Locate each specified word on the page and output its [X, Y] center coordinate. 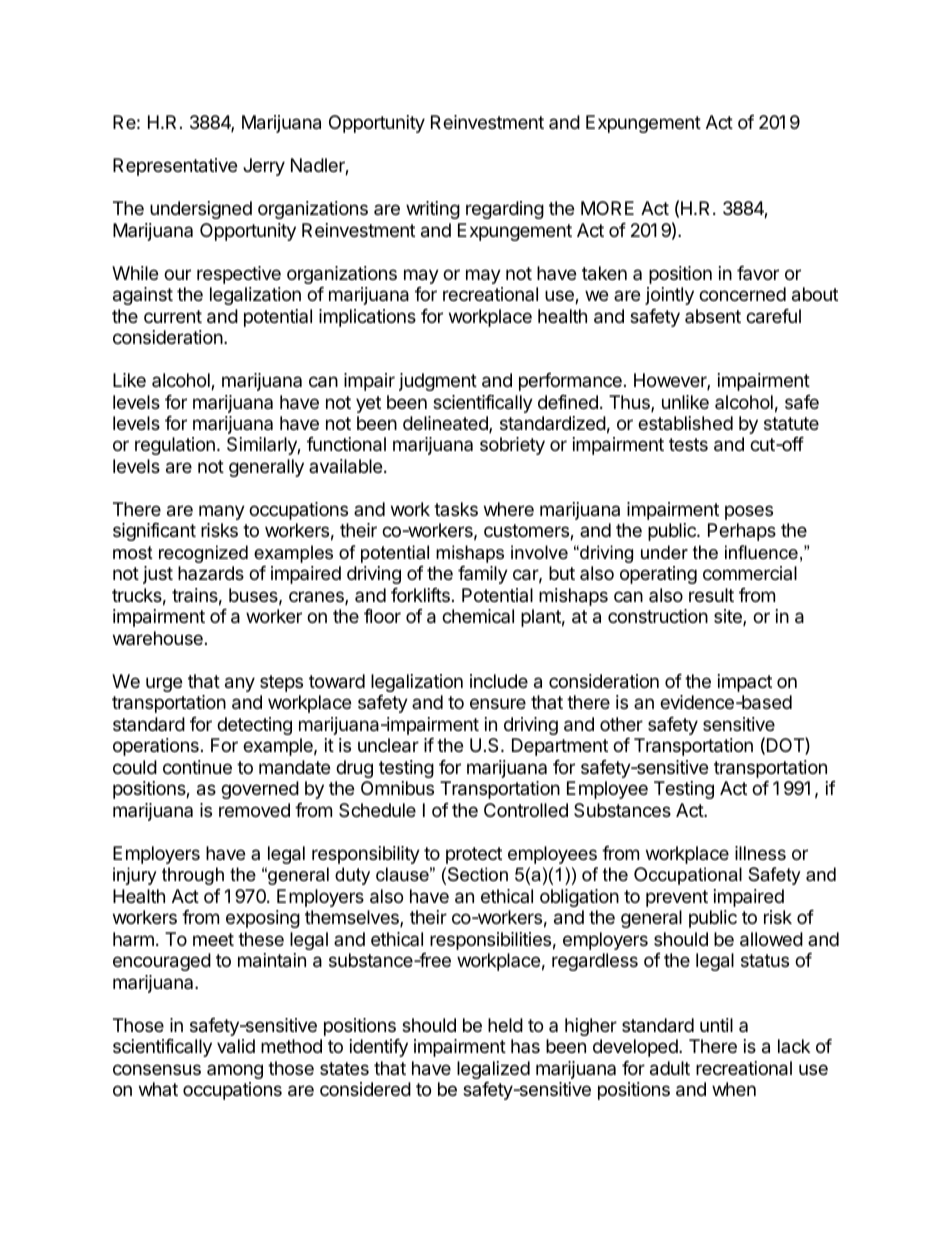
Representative [175, 167]
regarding [505, 210]
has [525, 1046]
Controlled [526, 810]
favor [758, 273]
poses [749, 512]
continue [197, 767]
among [235, 1071]
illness [760, 853]
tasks [456, 509]
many [222, 512]
